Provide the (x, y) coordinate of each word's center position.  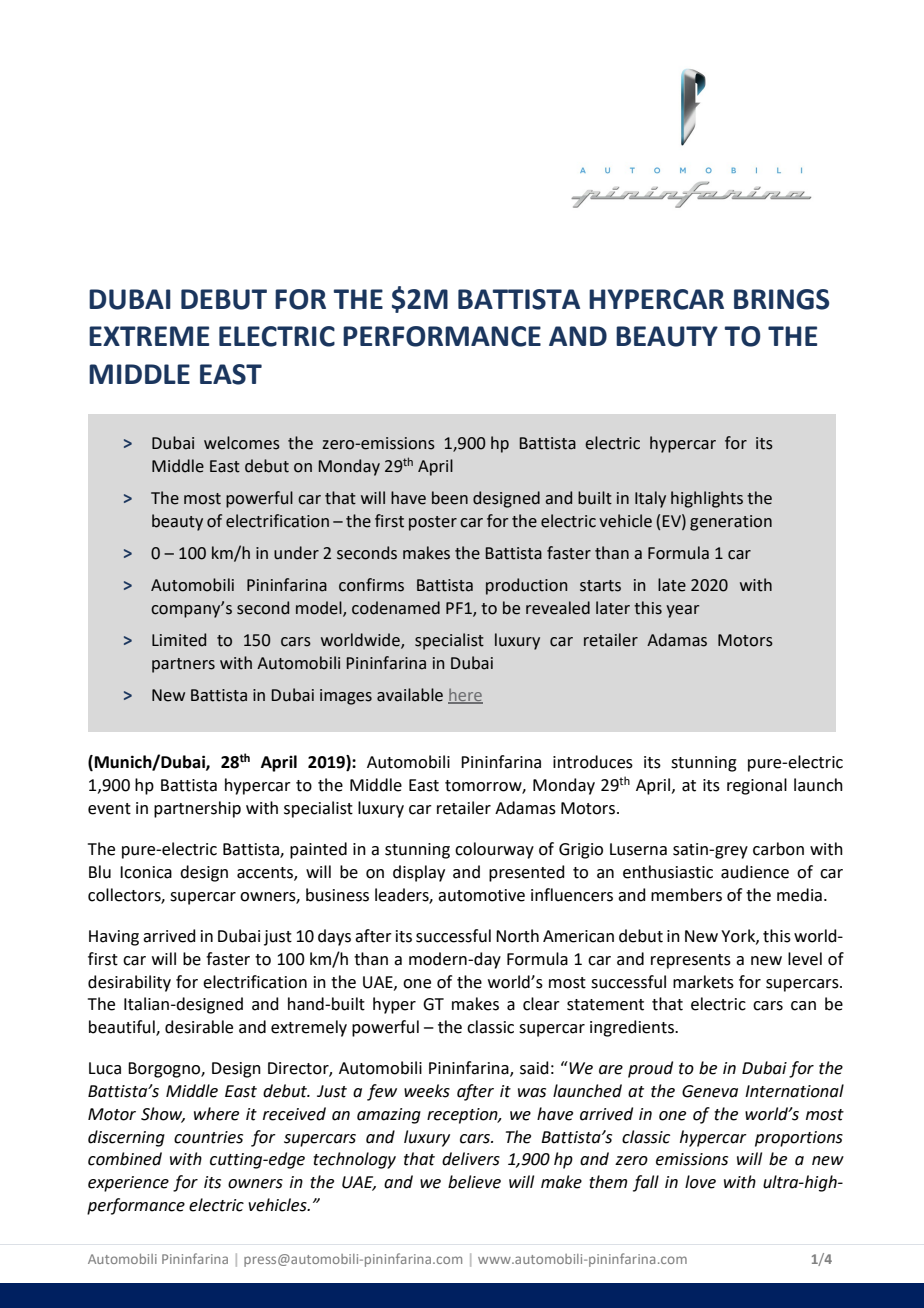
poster (433, 523)
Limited (179, 640)
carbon (778, 849)
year (683, 611)
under (296, 553)
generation (731, 523)
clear (541, 1004)
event (109, 809)
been (450, 498)
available (410, 695)
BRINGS (781, 299)
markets (703, 982)
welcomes (242, 443)
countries (208, 1137)
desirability (129, 983)
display (419, 873)
